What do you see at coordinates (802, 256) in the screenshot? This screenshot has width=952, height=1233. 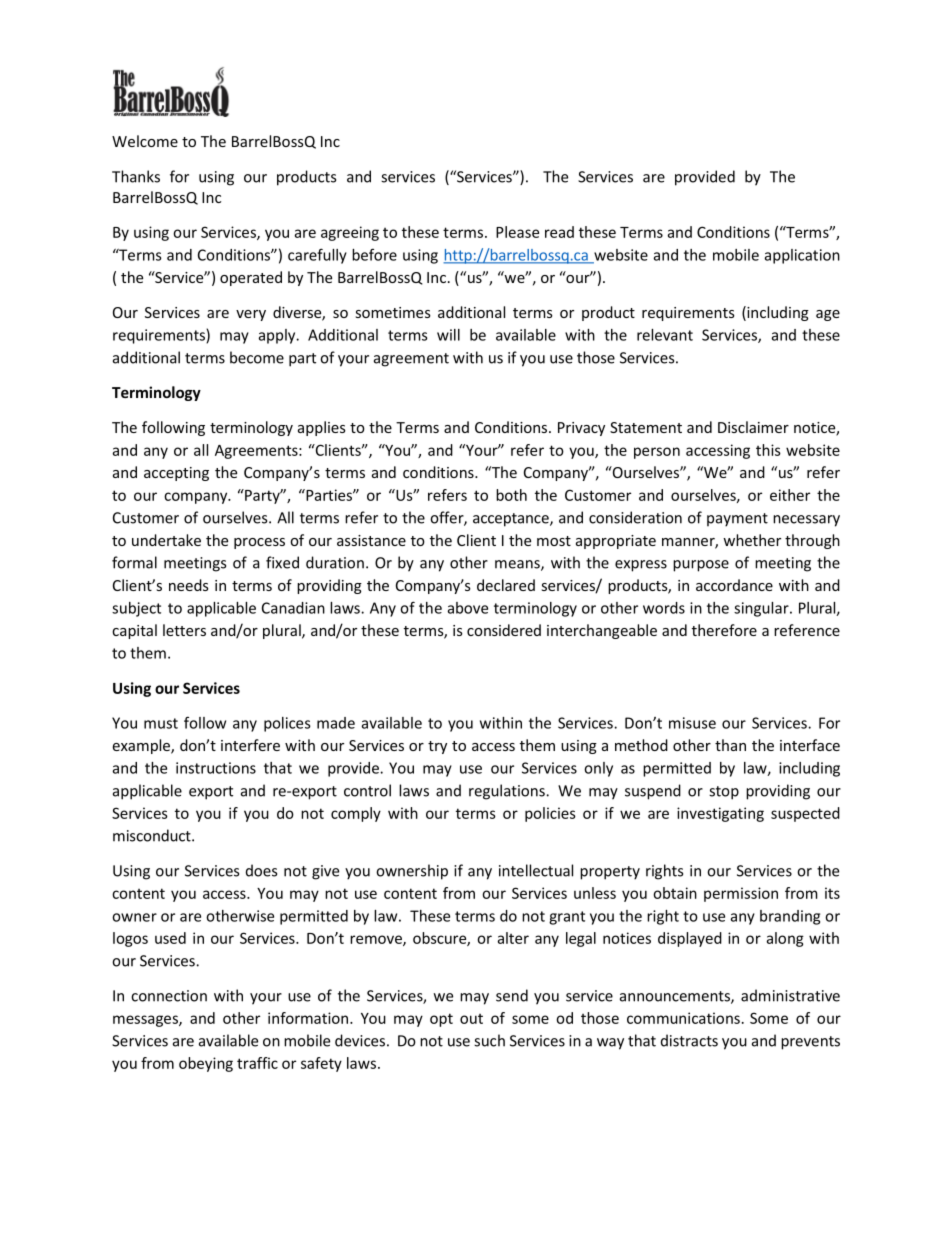 I see `application` at bounding box center [802, 256].
